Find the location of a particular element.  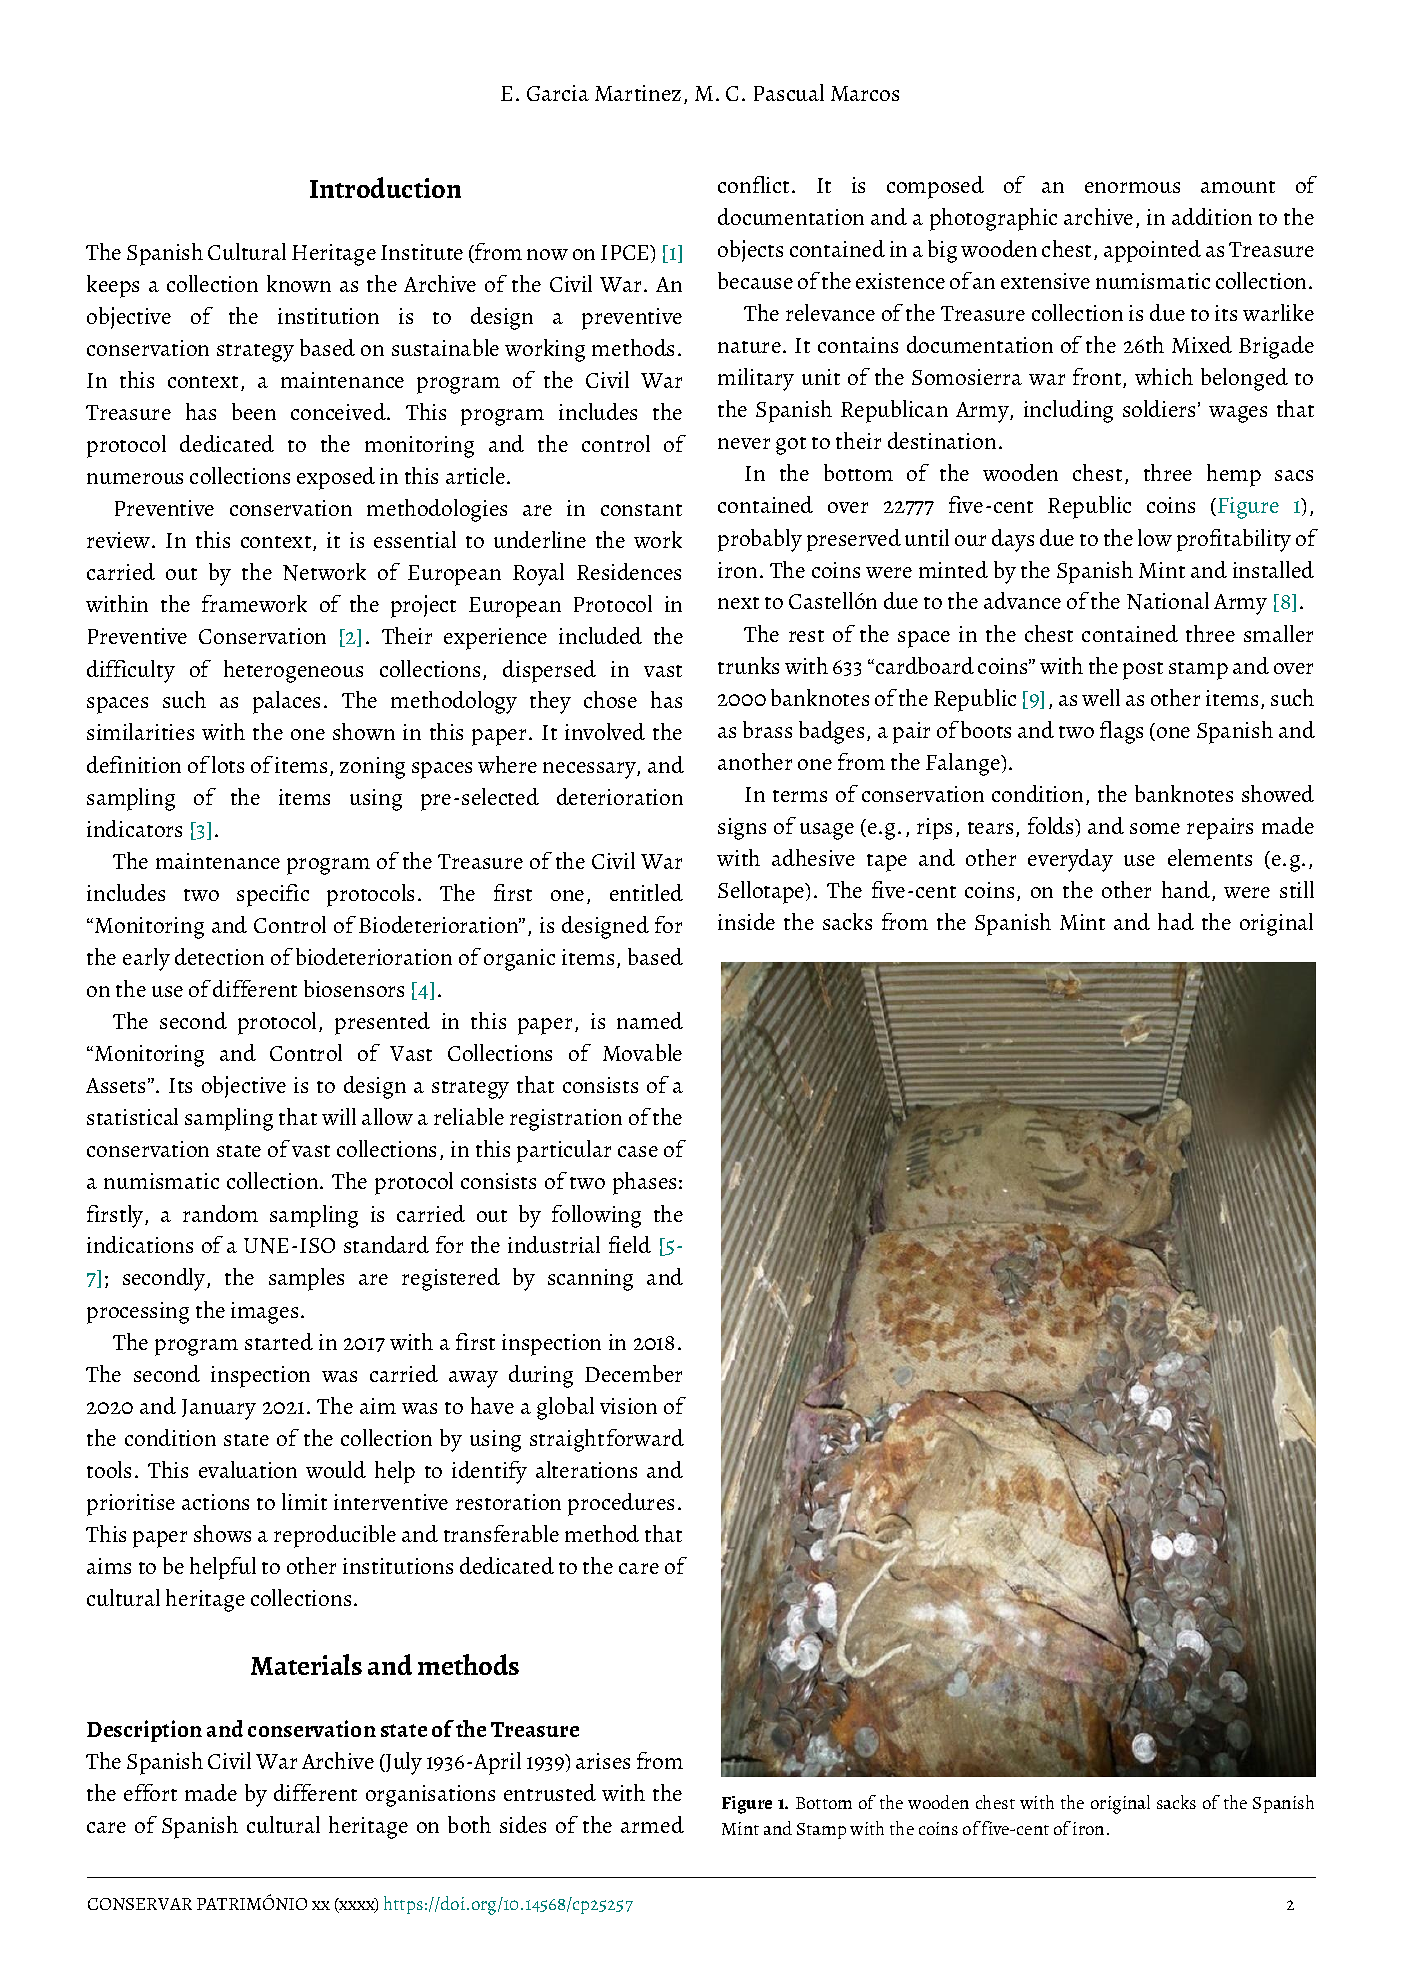

had is located at coordinates (1176, 921).
